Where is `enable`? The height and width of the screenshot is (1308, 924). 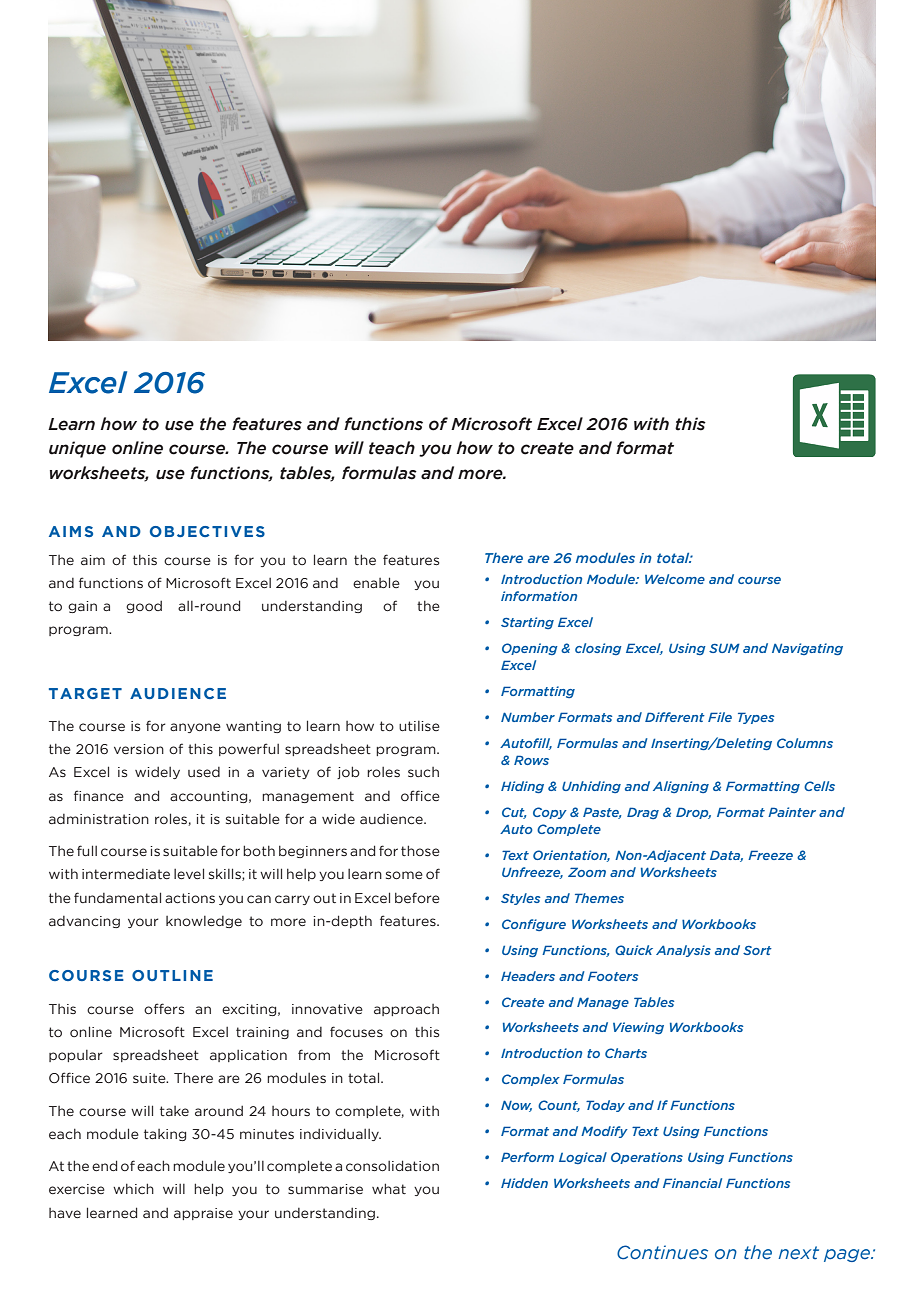 enable is located at coordinates (376, 582).
